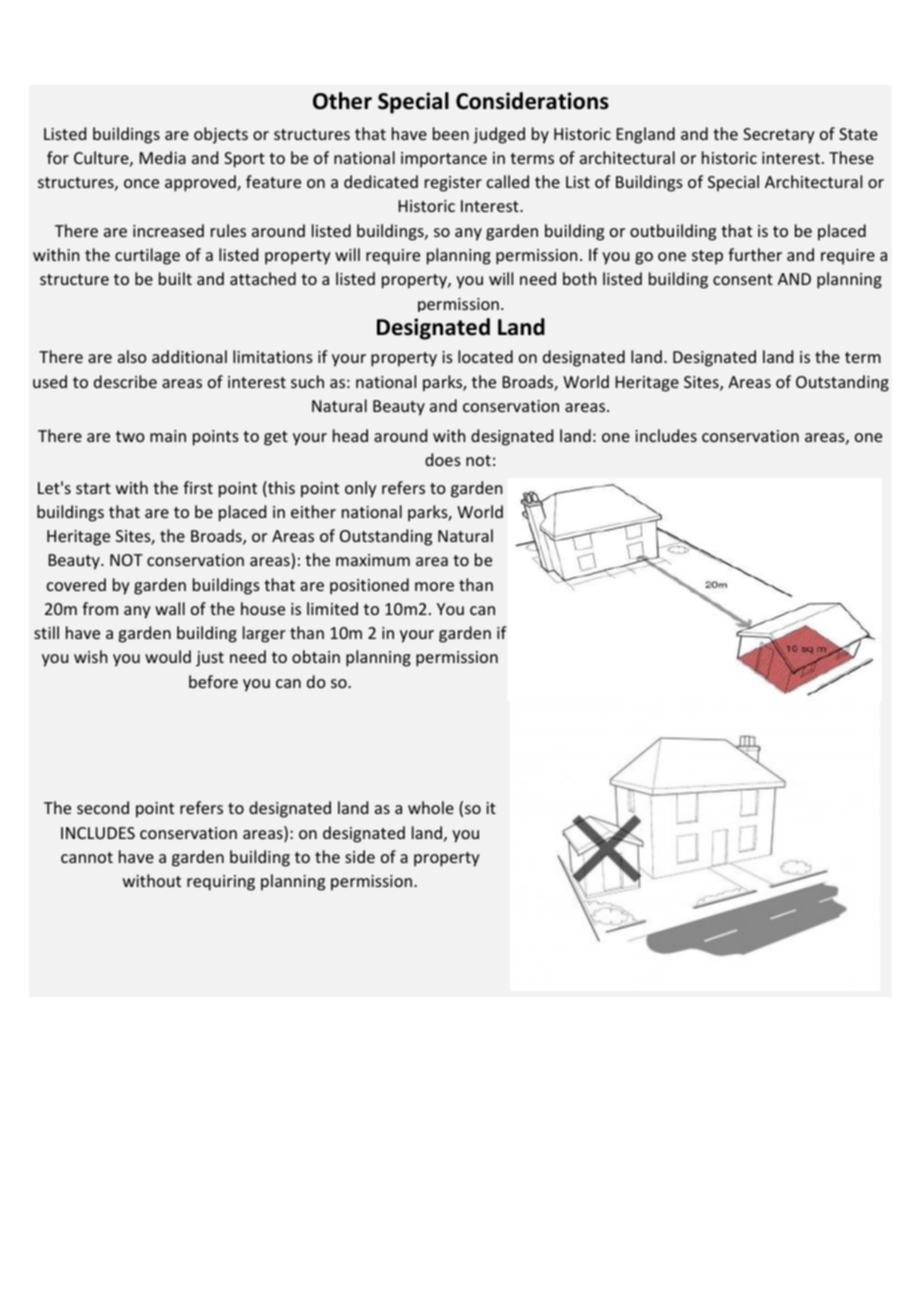  I want to click on whole, so click(431, 807).
